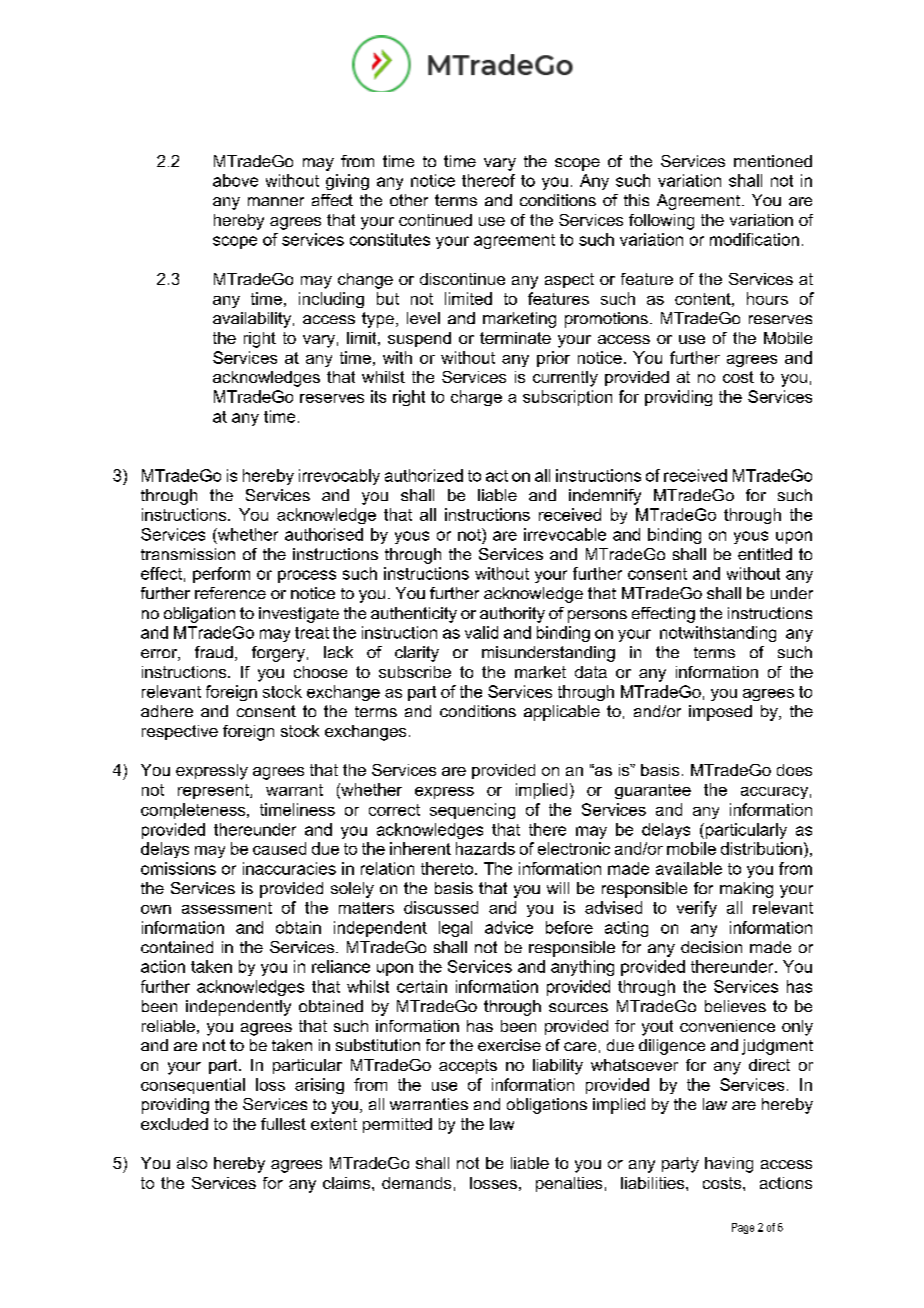 The height and width of the screenshot is (1308, 924). I want to click on also, so click(192, 1163).
